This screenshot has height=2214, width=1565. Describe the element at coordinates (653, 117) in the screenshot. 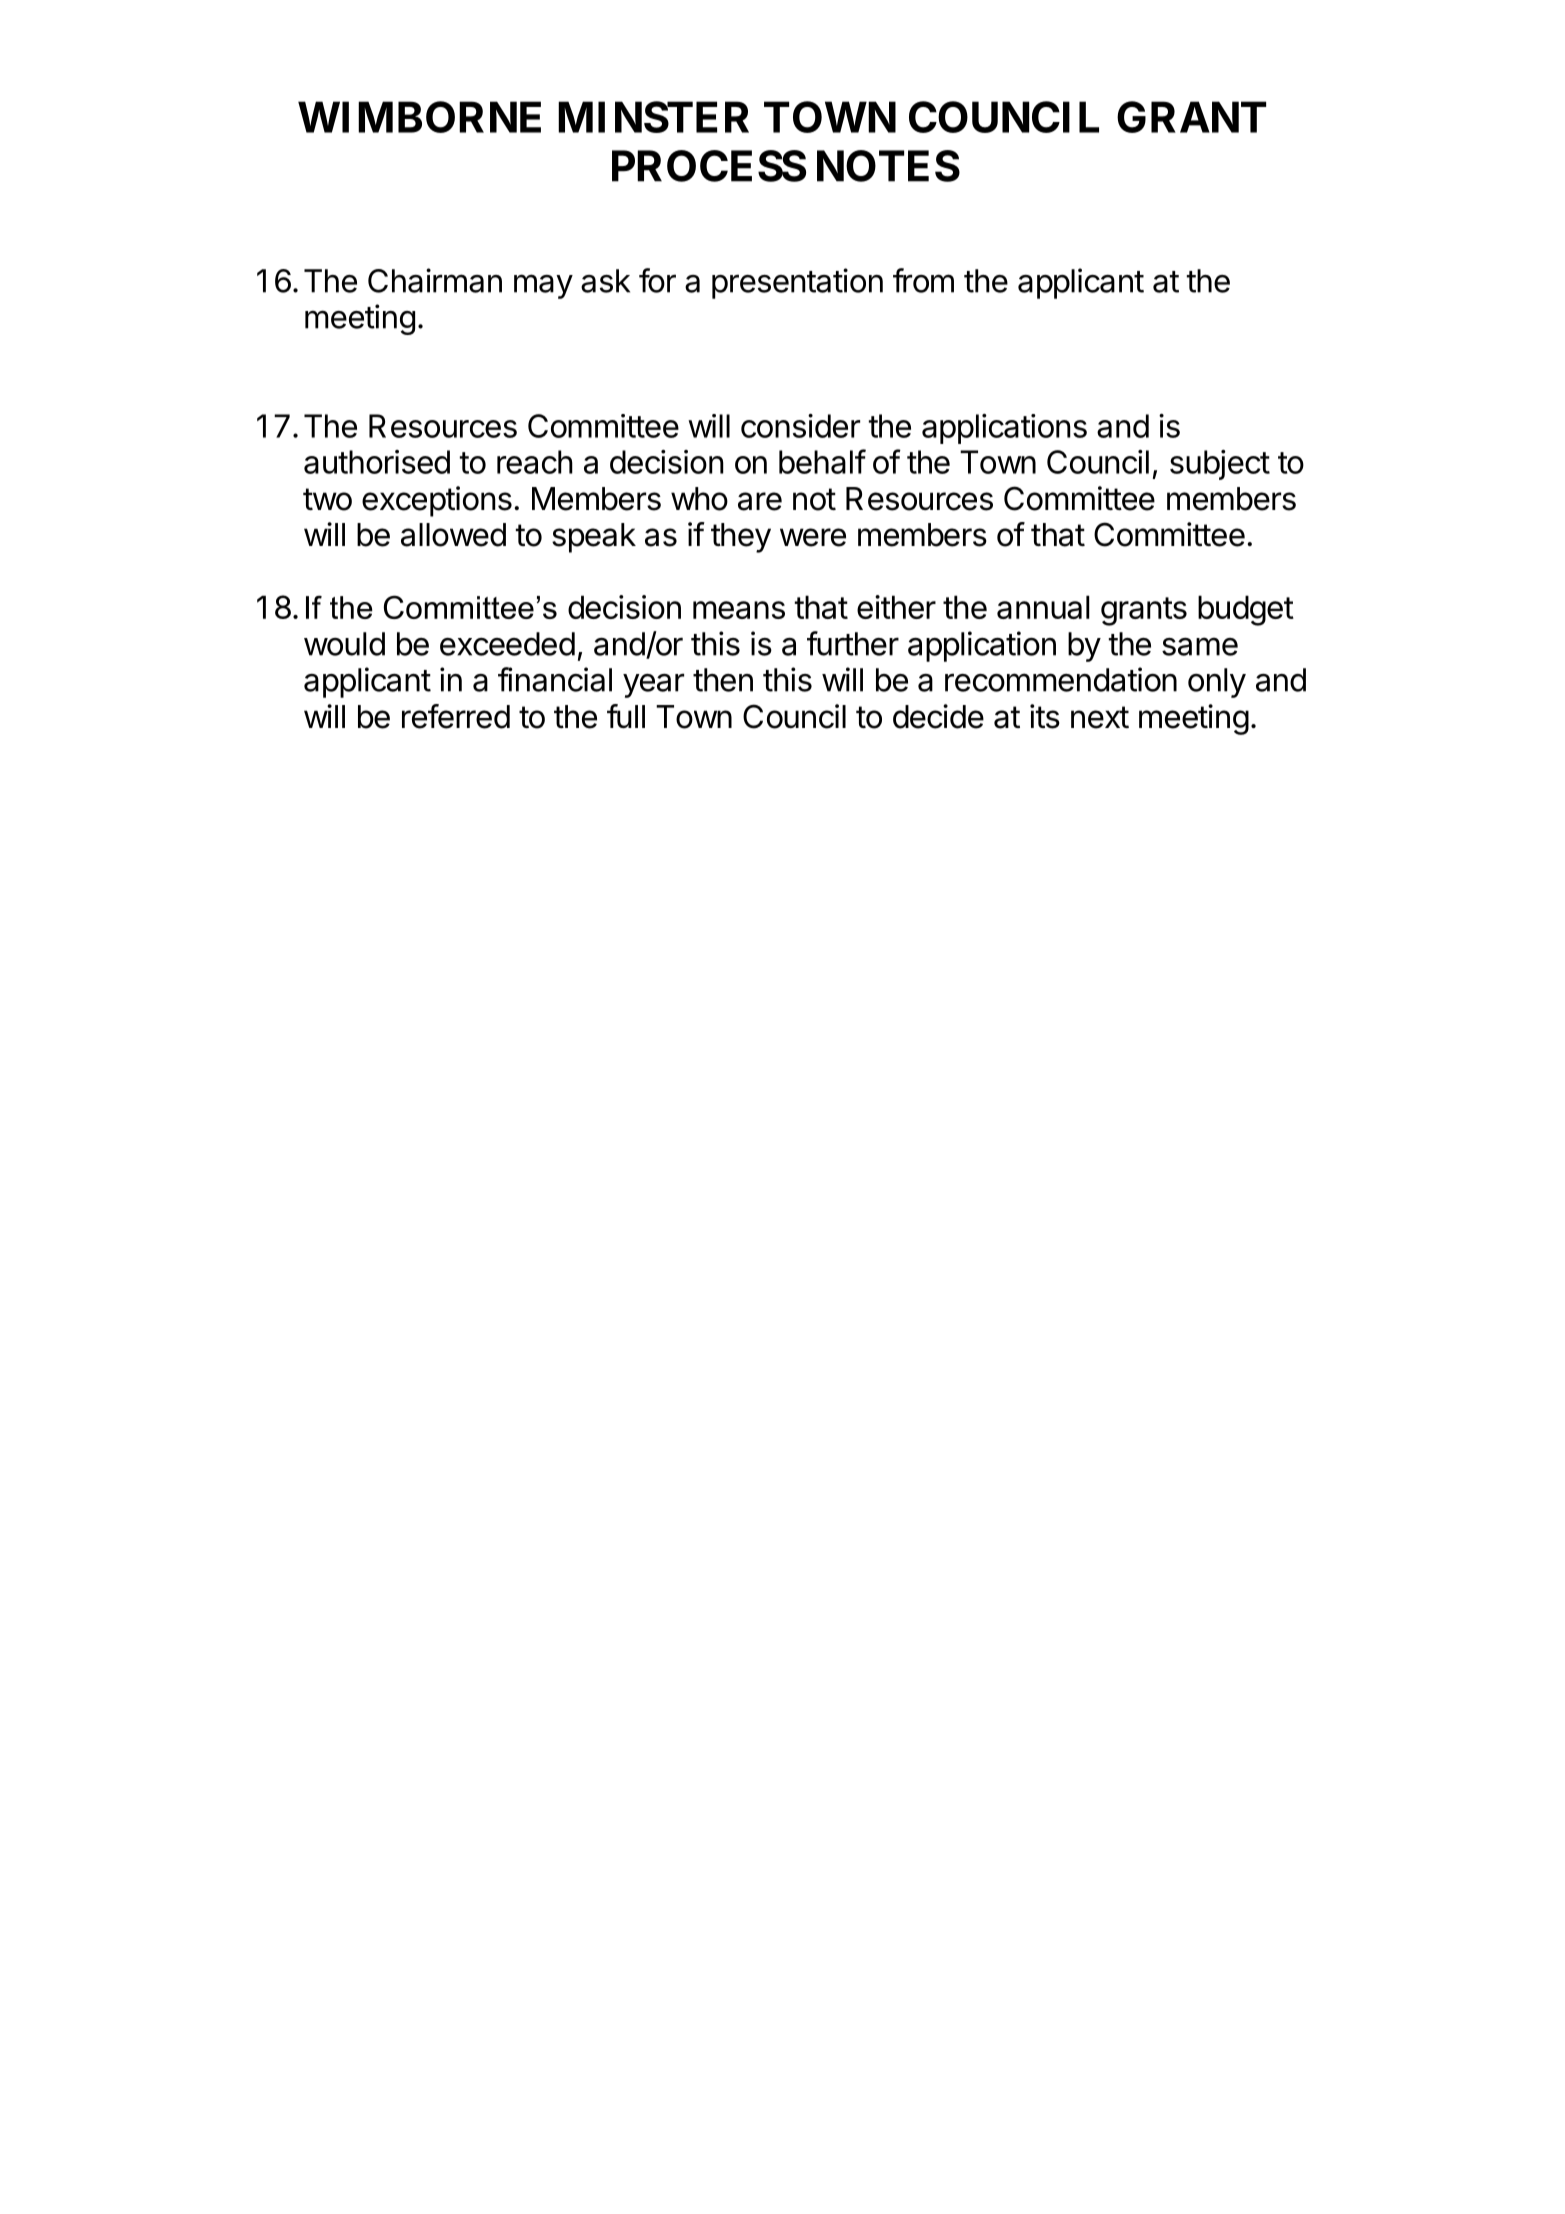

I see `MINSTER` at that location.
